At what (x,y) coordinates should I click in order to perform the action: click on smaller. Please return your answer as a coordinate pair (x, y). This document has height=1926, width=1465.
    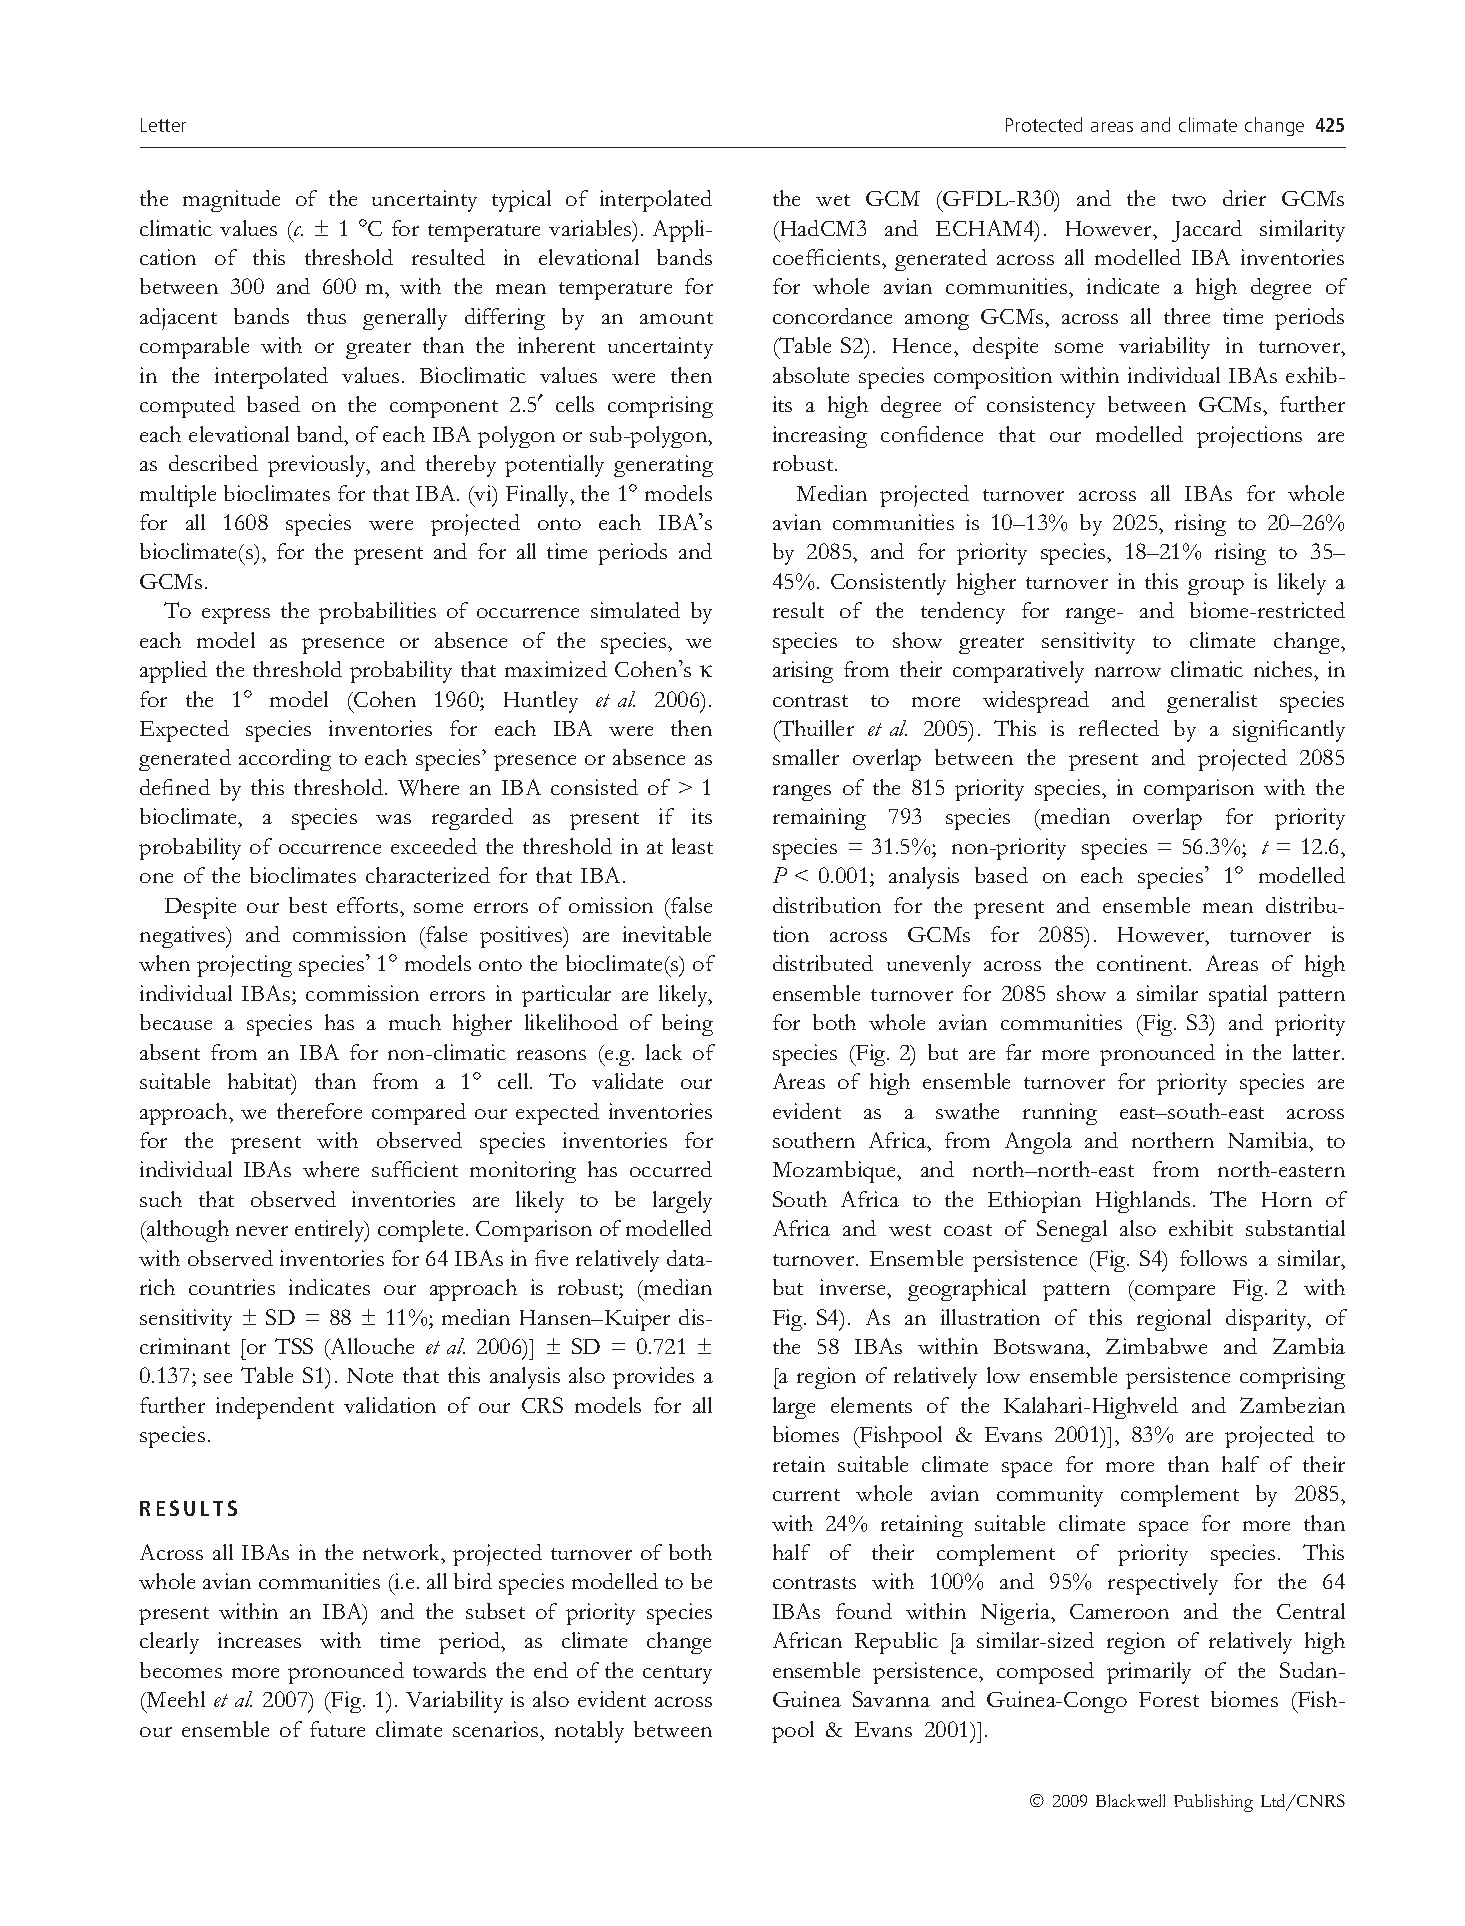
    Looking at the image, I should click on (806, 757).
